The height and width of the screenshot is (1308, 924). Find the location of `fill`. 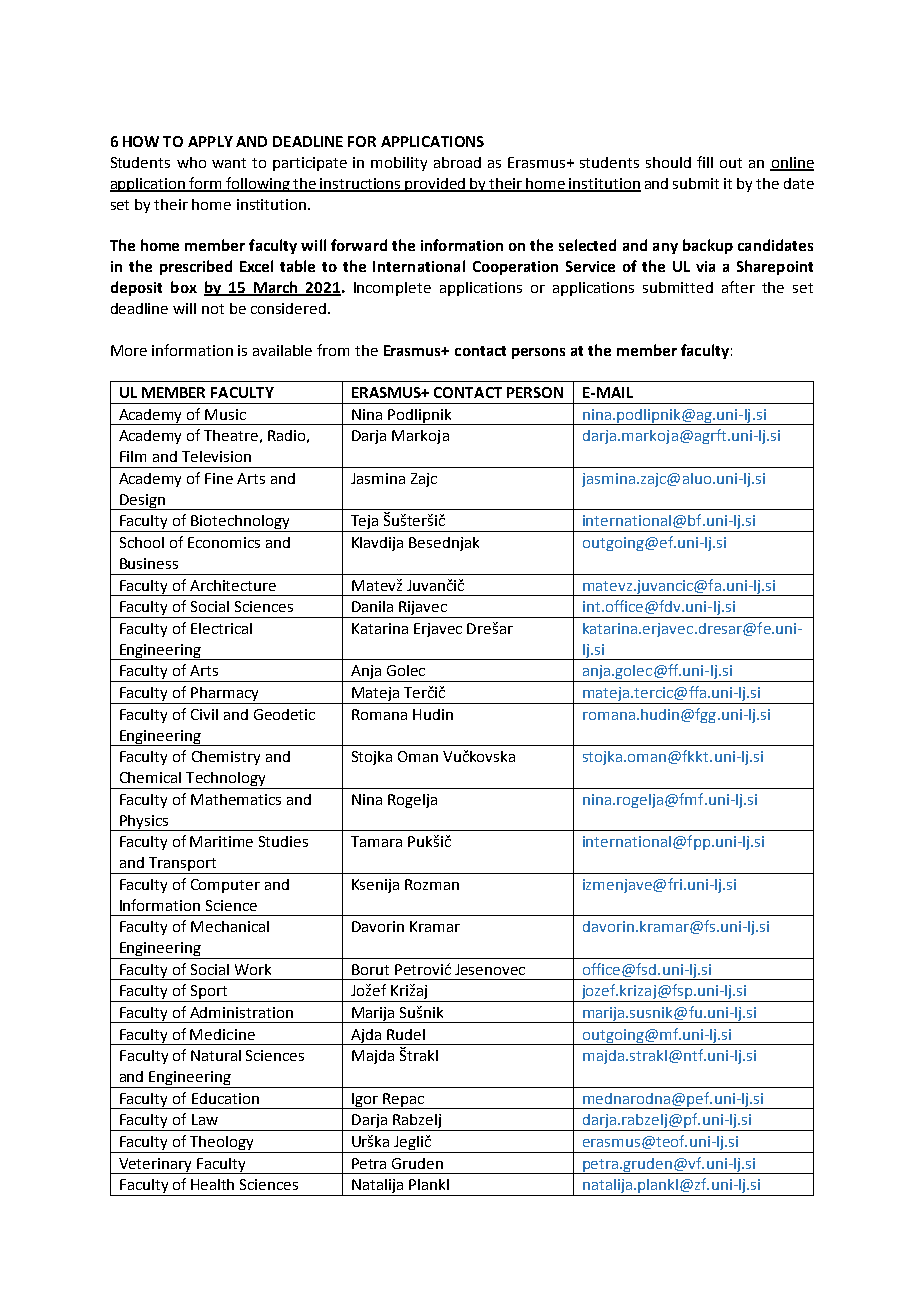

fill is located at coordinates (705, 162).
